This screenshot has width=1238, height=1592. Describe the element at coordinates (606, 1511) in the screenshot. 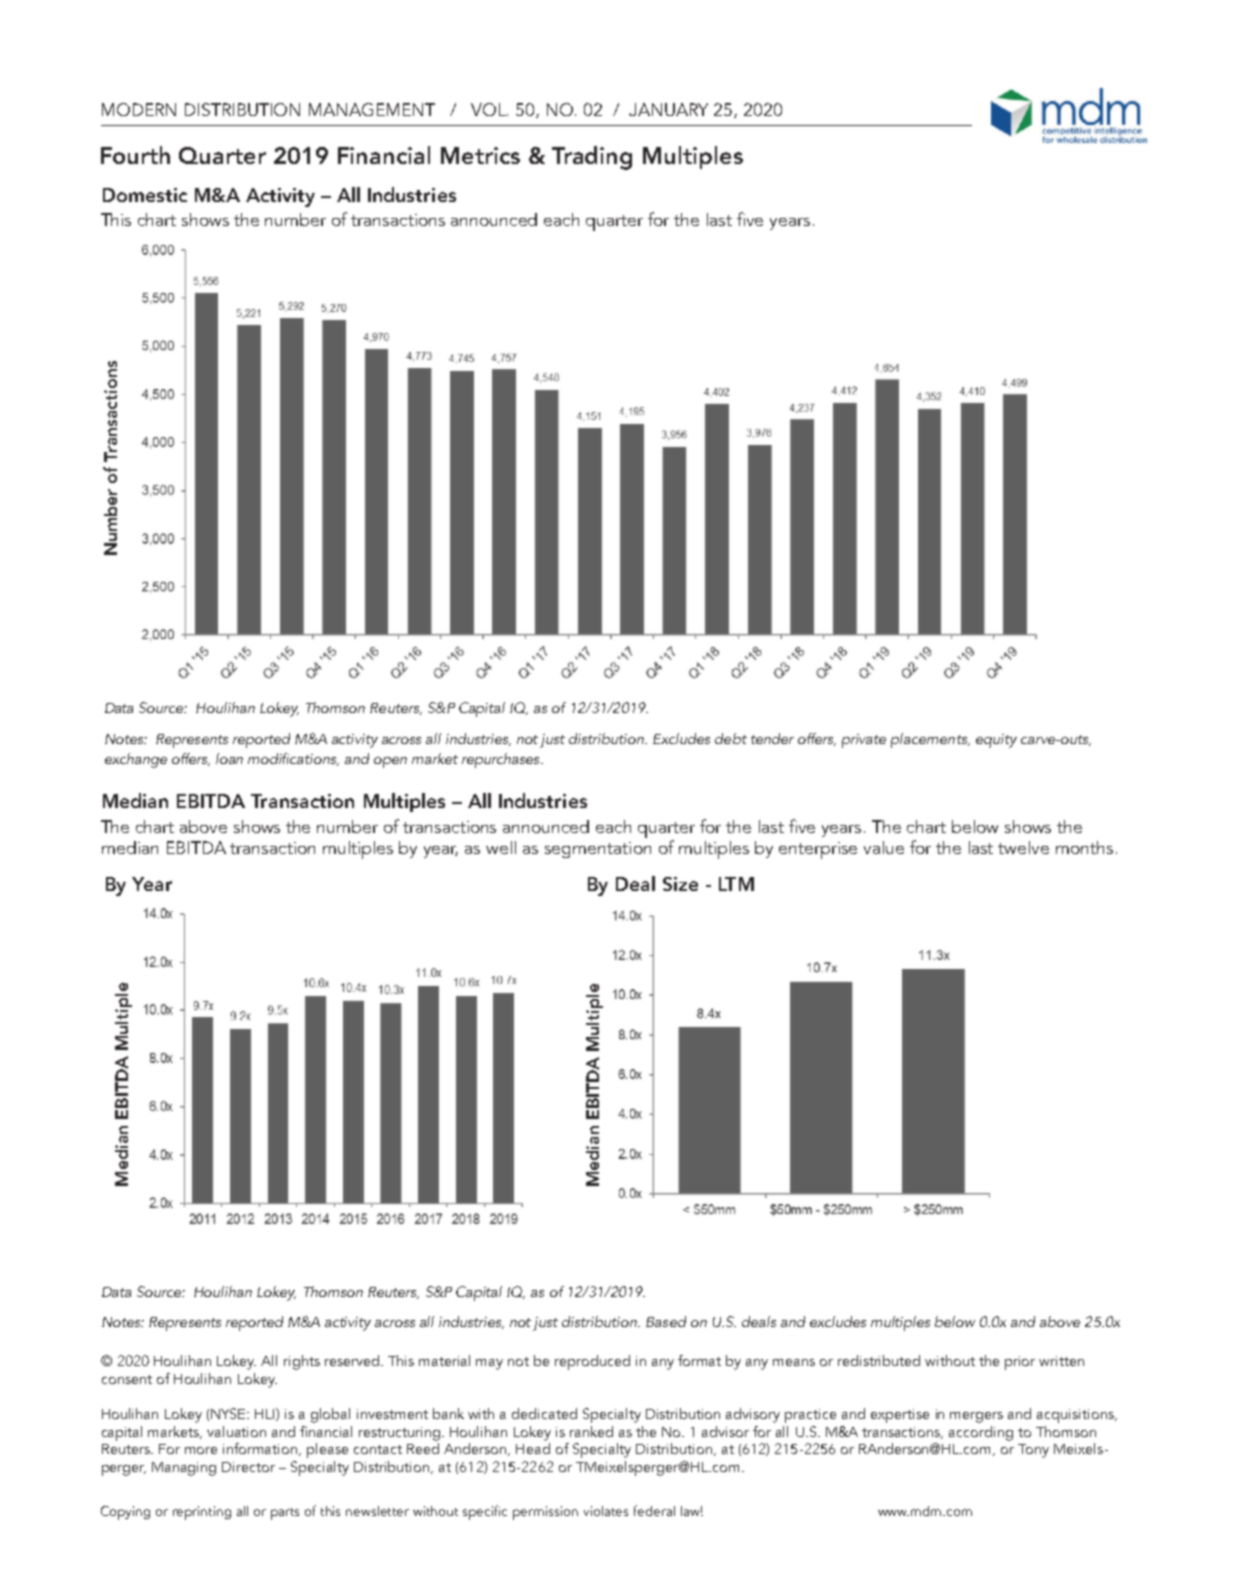

I see `violates` at that location.
